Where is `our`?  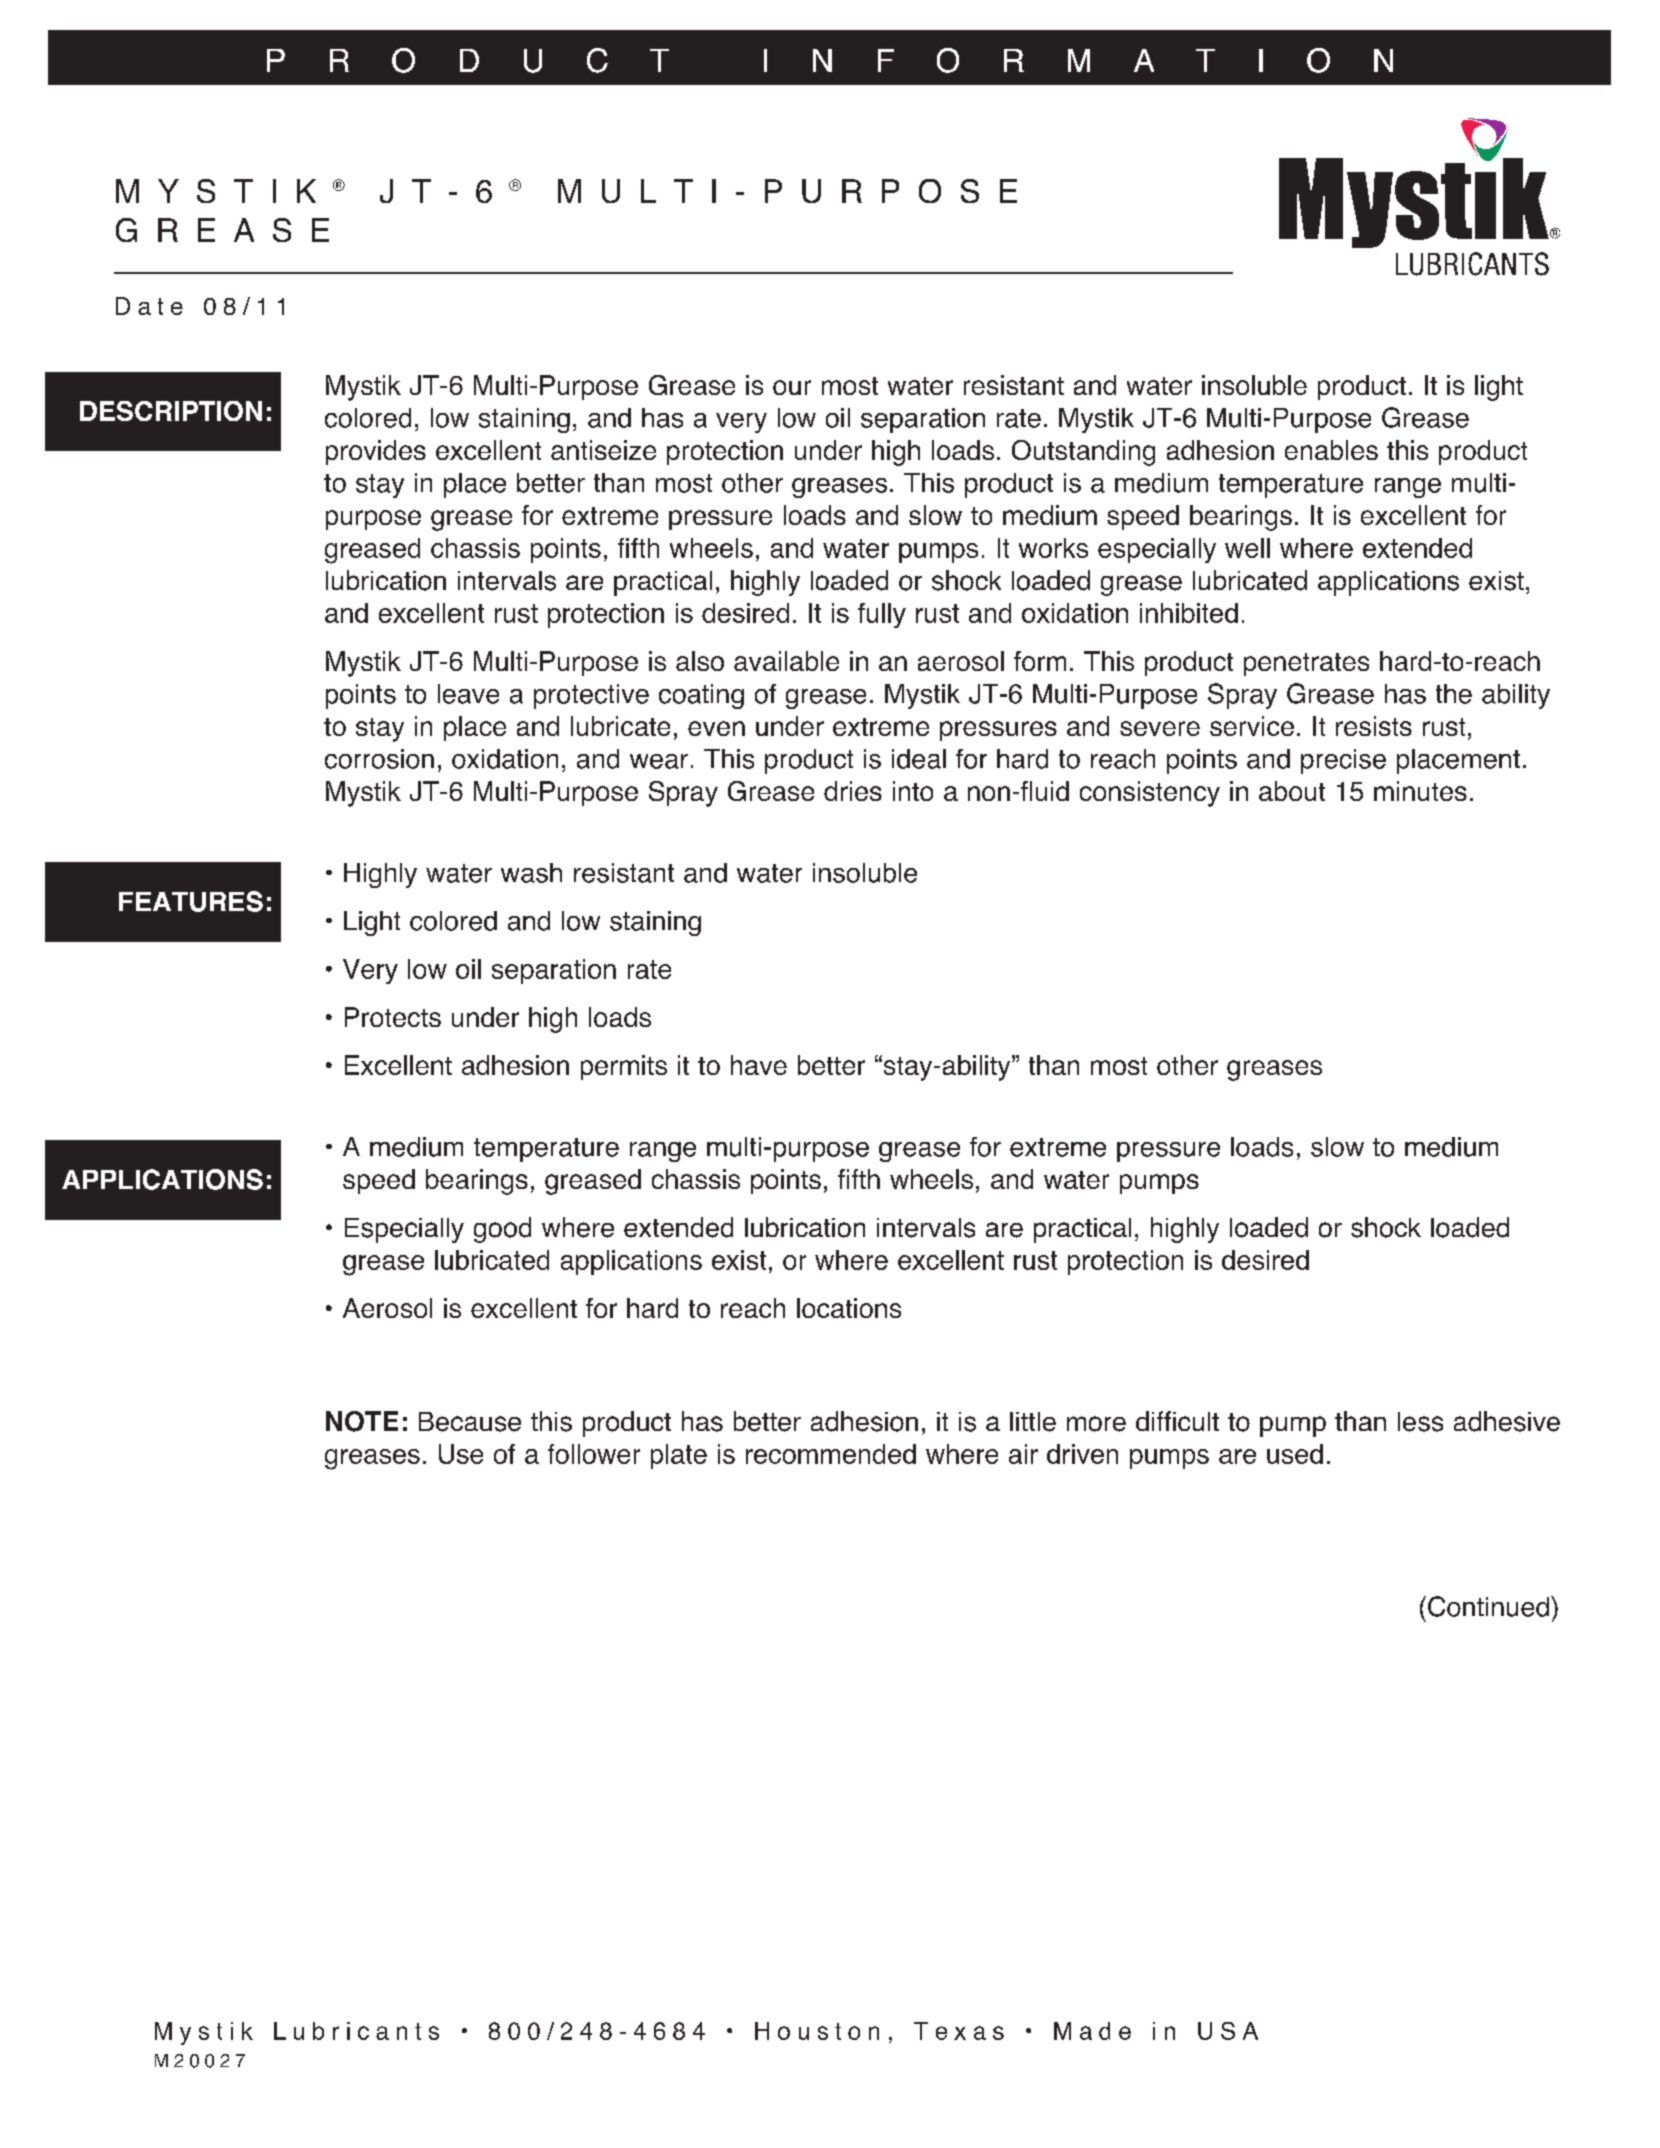 our is located at coordinates (792, 387).
